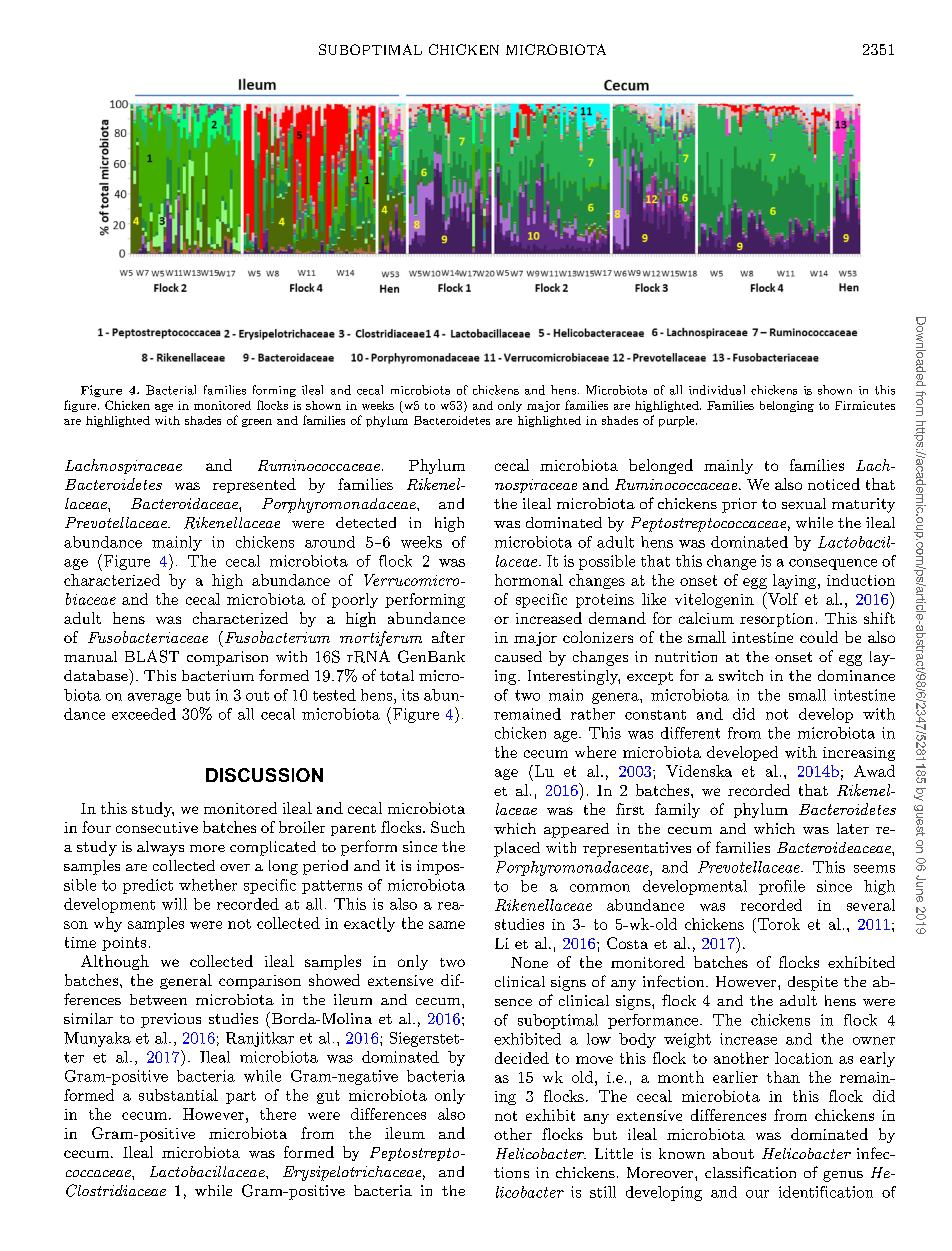 The height and width of the screenshot is (1251, 952). What do you see at coordinates (178, 1095) in the screenshot?
I see `substantial` at bounding box center [178, 1095].
